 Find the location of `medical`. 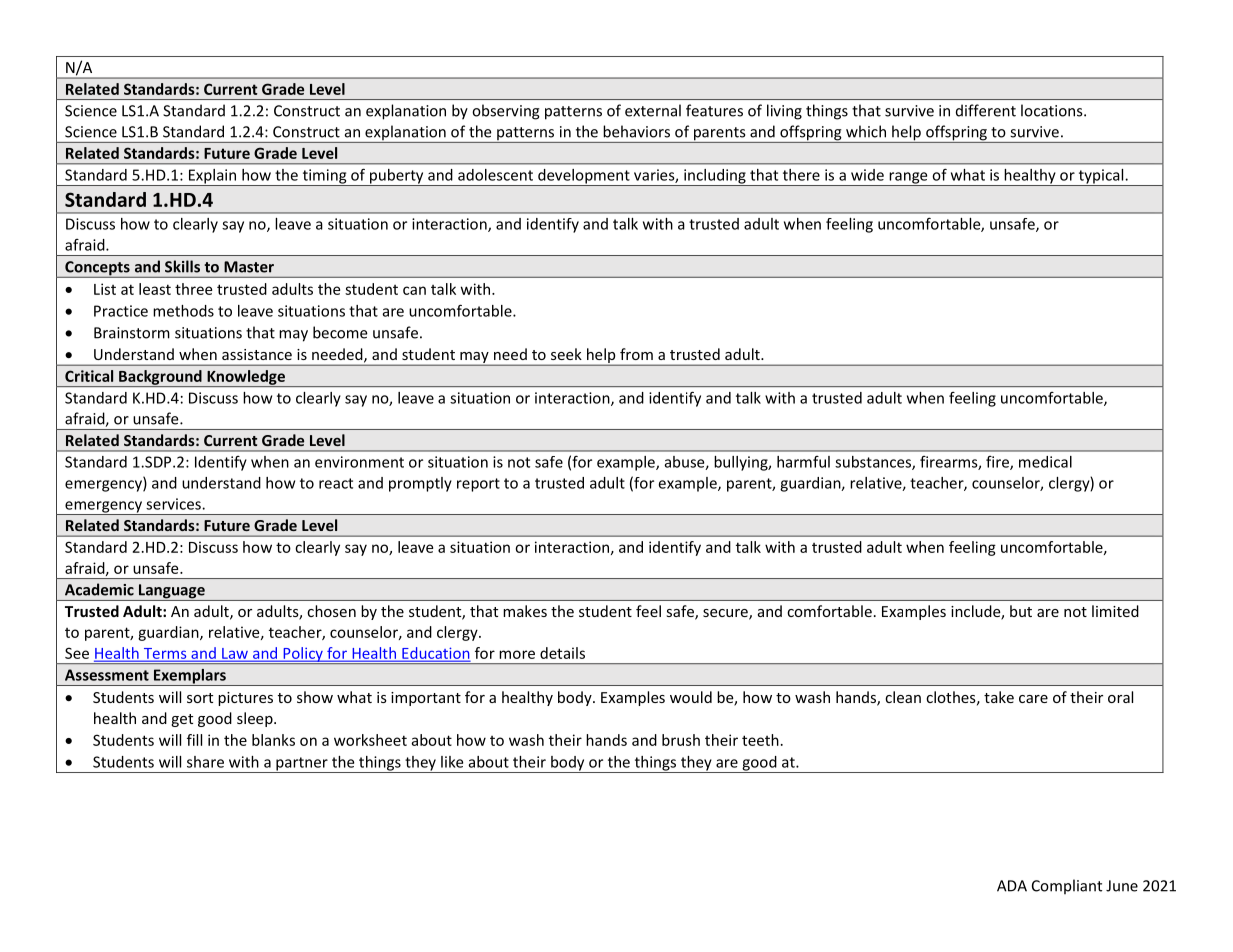

medical is located at coordinates (1045, 462).
